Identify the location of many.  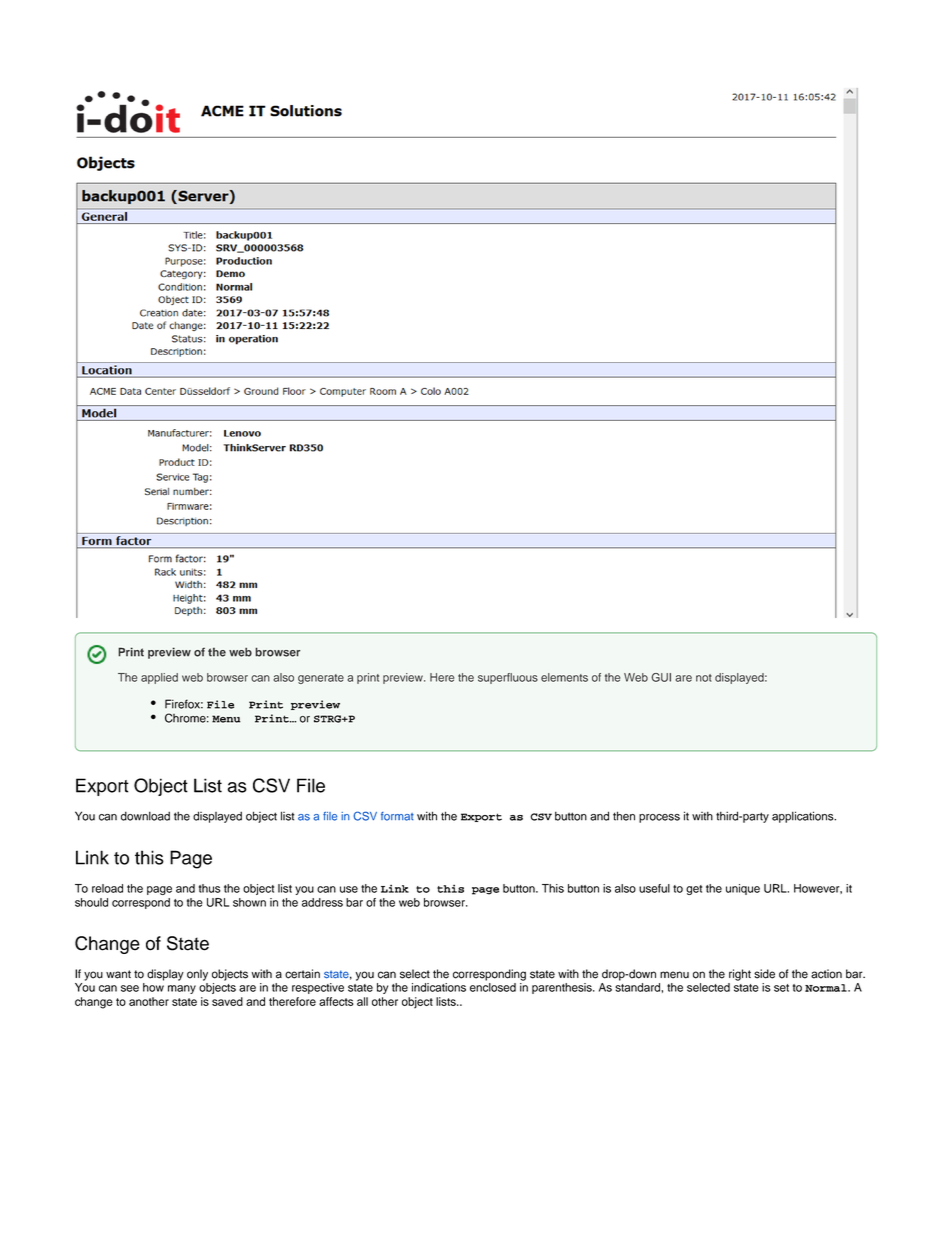
(182, 989).
